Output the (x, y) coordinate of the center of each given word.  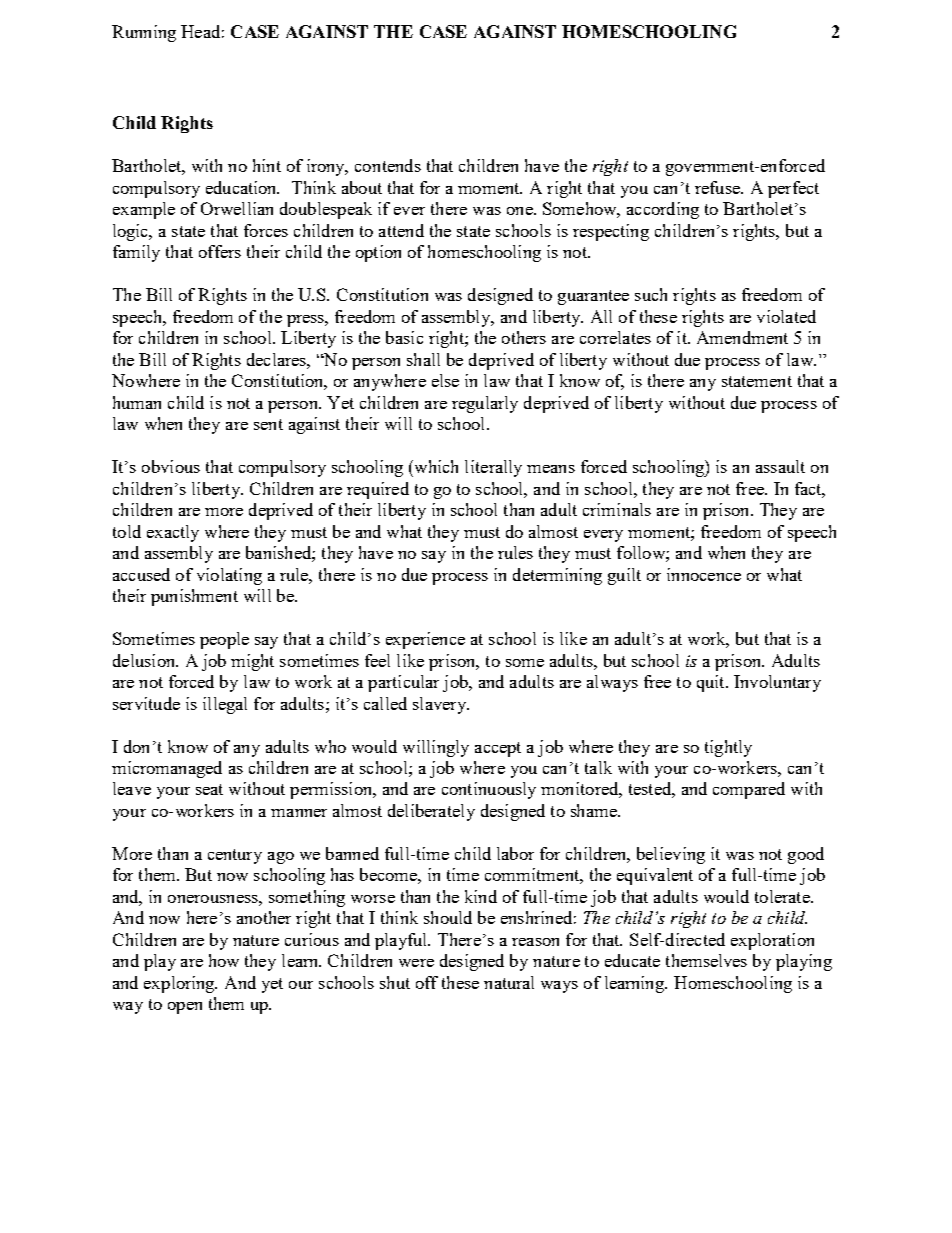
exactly (173, 533)
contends (388, 165)
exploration (772, 941)
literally (493, 468)
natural (509, 982)
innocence (704, 574)
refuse (718, 187)
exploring (180, 984)
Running (144, 33)
